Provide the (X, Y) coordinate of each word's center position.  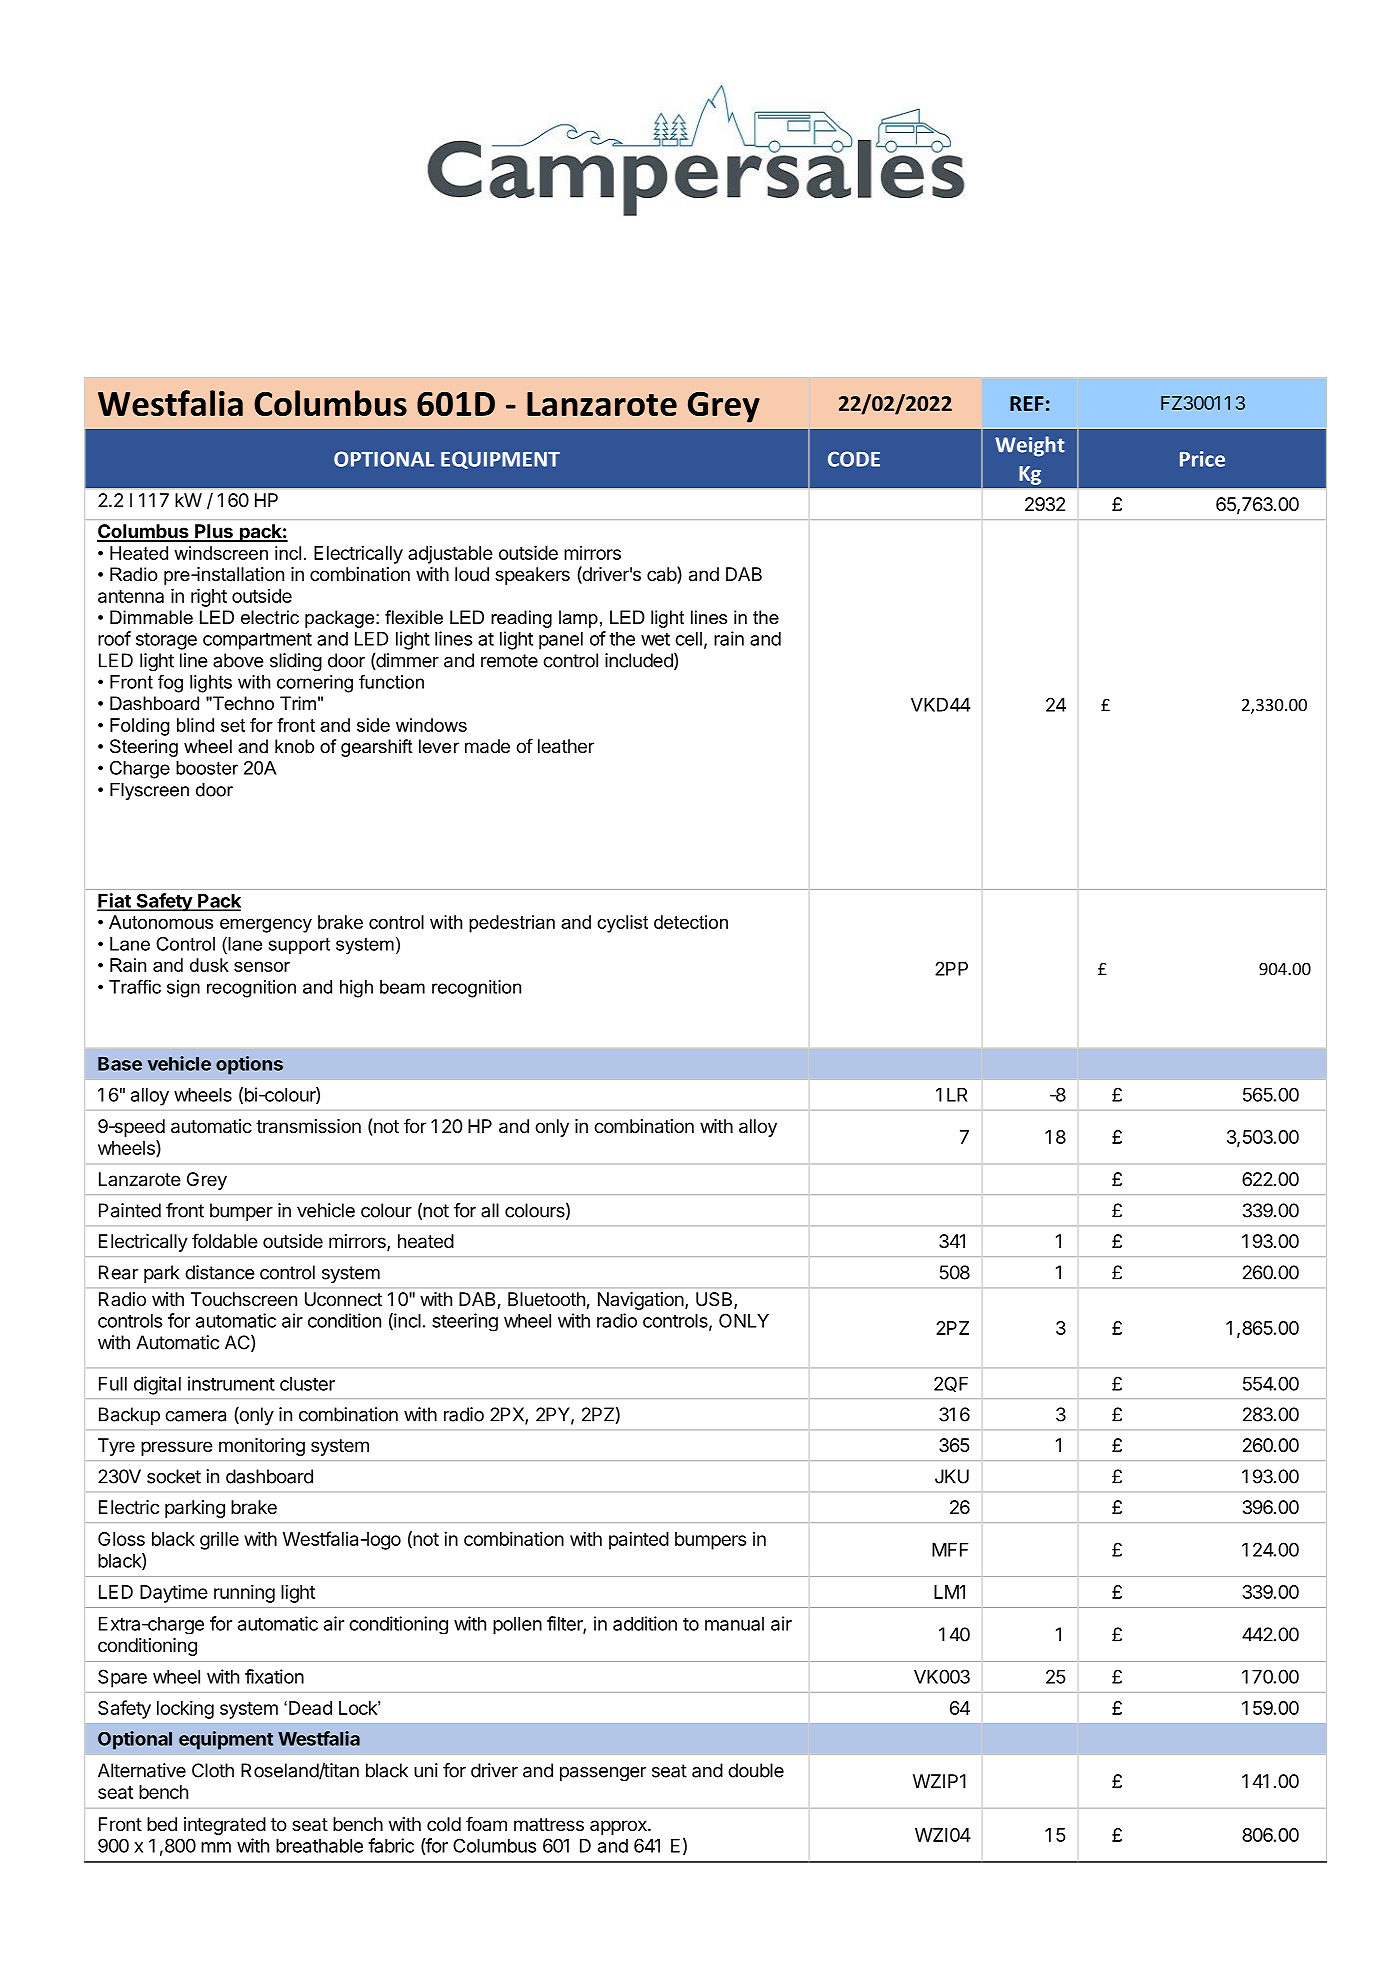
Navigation (642, 1301)
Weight (1030, 446)
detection (691, 922)
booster (207, 768)
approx (619, 1827)
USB (715, 1300)
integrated (225, 1826)
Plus (214, 532)
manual (734, 1624)
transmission (308, 1126)
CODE (854, 459)
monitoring (262, 1447)
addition (645, 1623)
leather (566, 746)
